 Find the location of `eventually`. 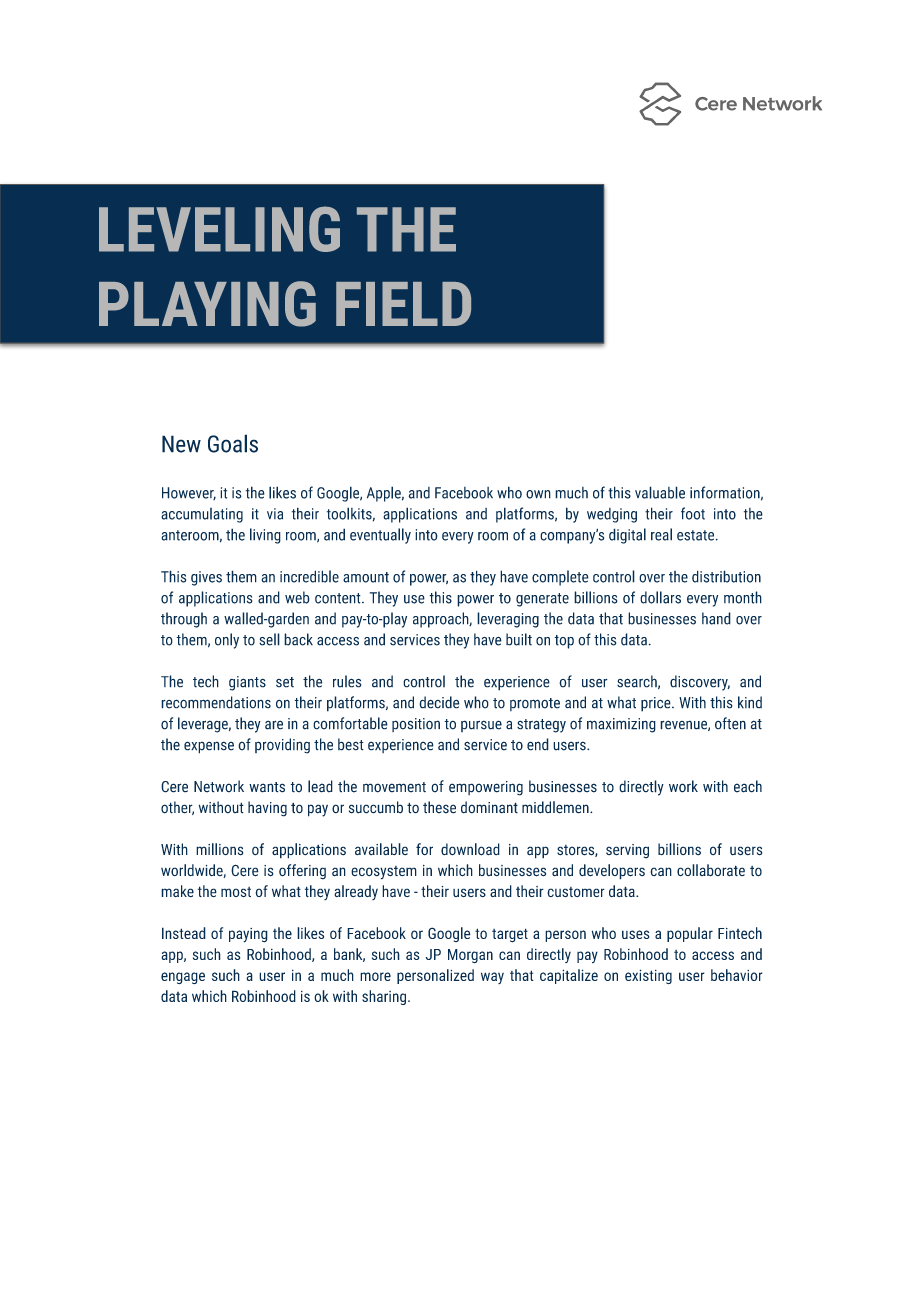

eventually is located at coordinates (380, 536).
